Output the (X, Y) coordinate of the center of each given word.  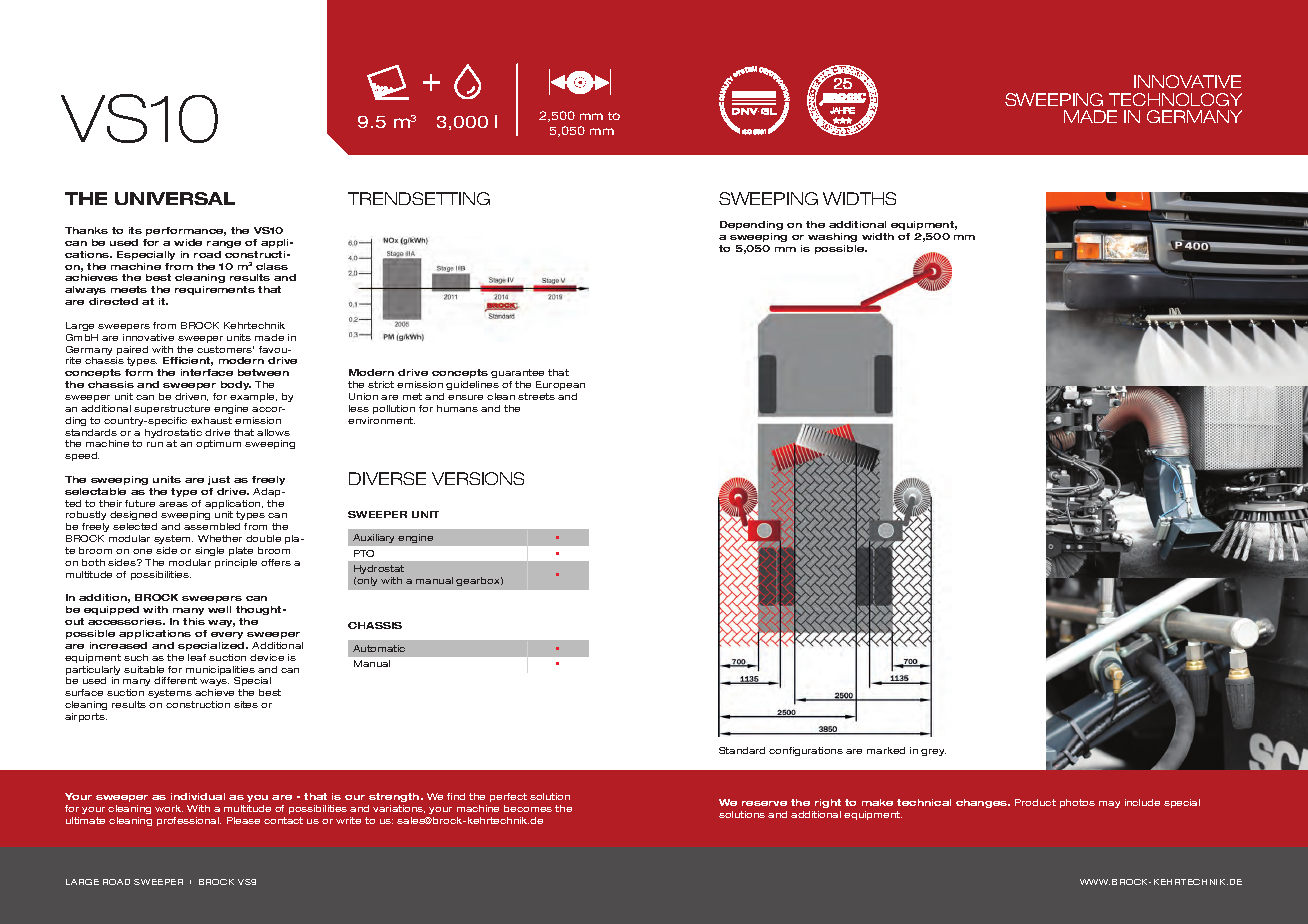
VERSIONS (478, 478)
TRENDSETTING (419, 198)
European (560, 385)
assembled (212, 526)
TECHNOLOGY (1175, 99)
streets (536, 396)
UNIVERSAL (175, 198)
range (224, 244)
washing (832, 237)
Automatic (379, 648)
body (236, 385)
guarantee (517, 373)
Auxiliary (373, 538)
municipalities (220, 672)
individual (198, 796)
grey (933, 752)
